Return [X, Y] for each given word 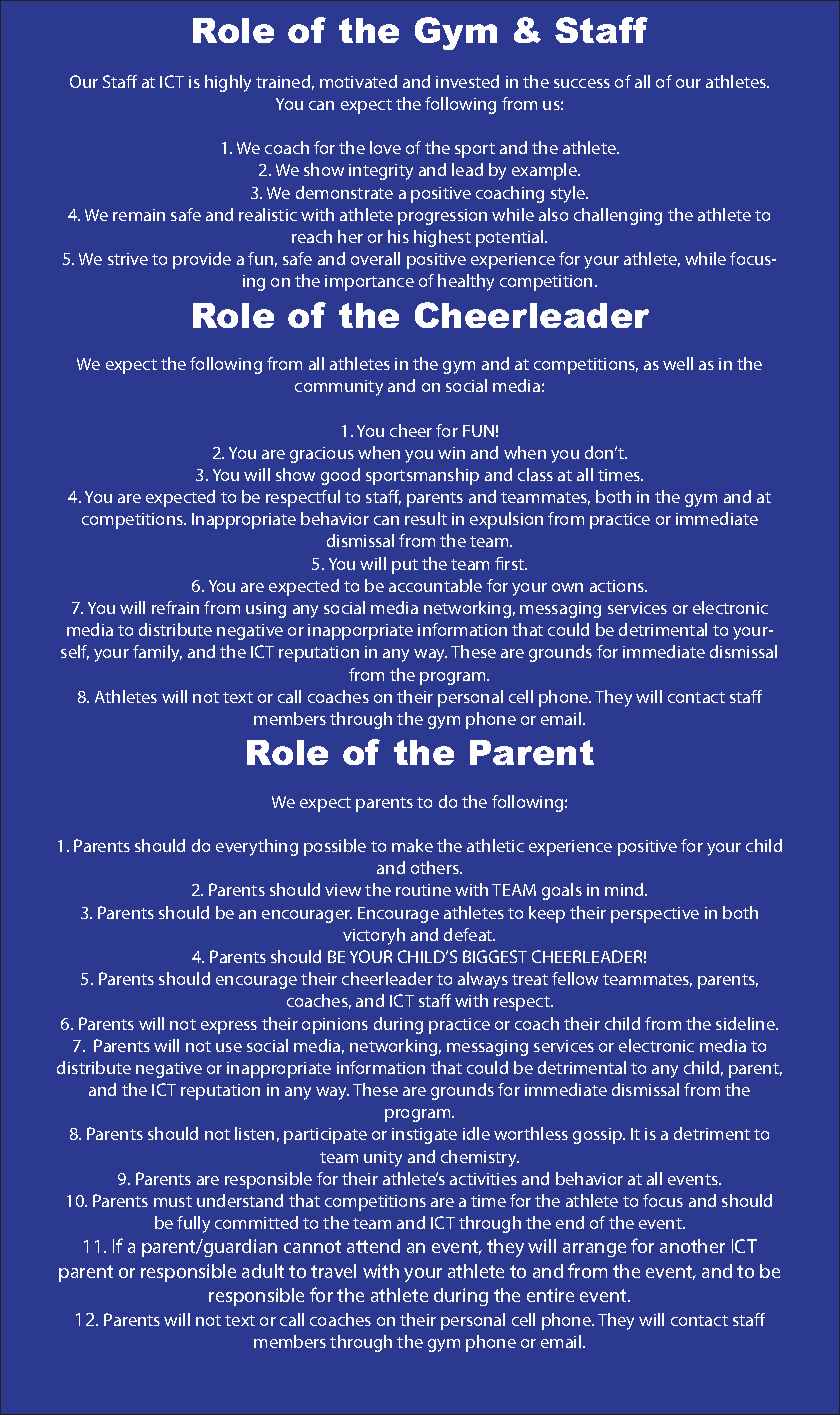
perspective [655, 915]
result [426, 518]
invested [467, 81]
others [436, 867]
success [582, 83]
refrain [175, 607]
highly [228, 83]
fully [193, 1224]
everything [257, 847]
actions [618, 586]
